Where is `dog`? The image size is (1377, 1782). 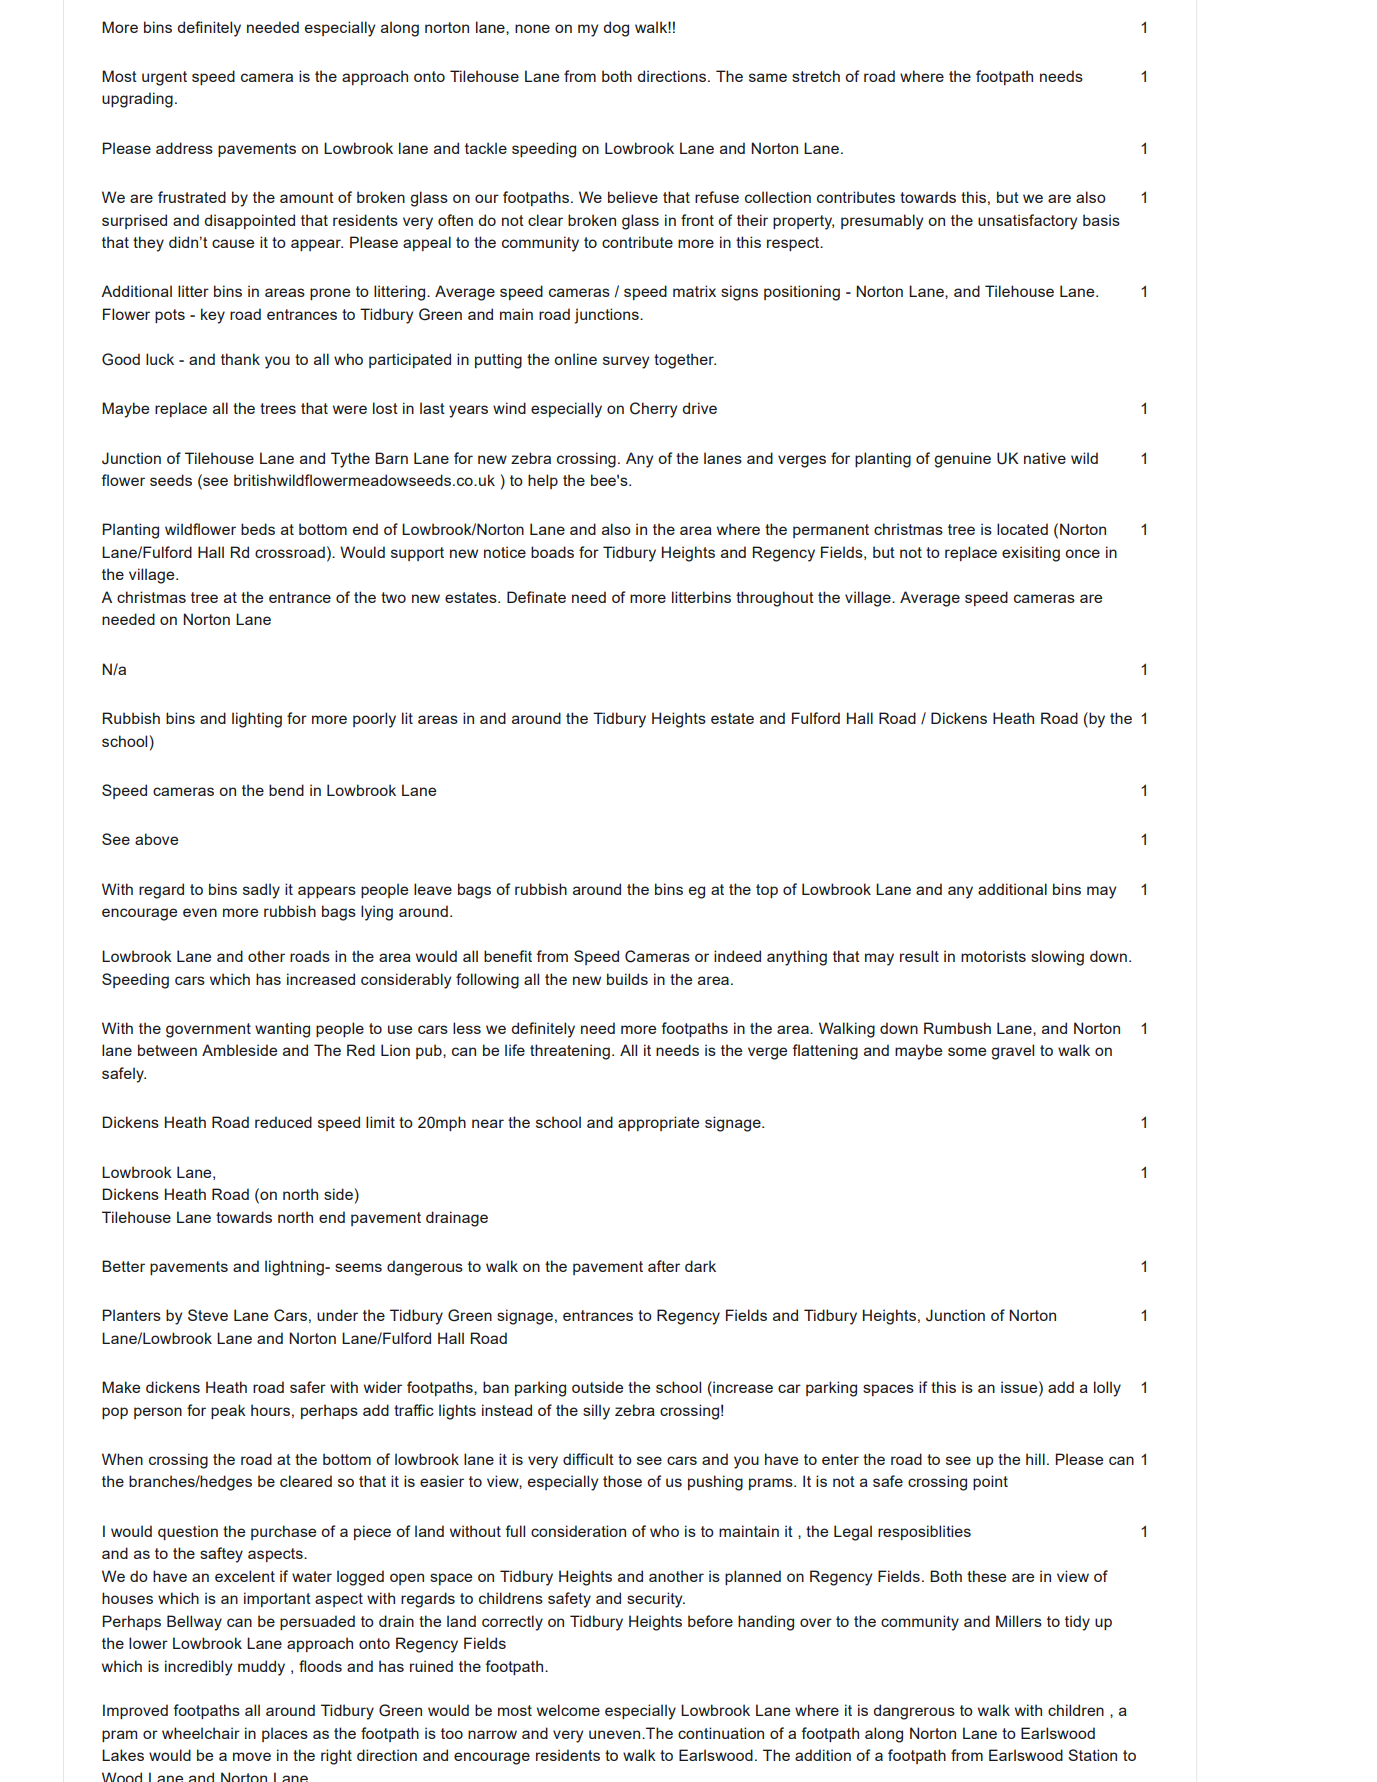 dog is located at coordinates (616, 29).
